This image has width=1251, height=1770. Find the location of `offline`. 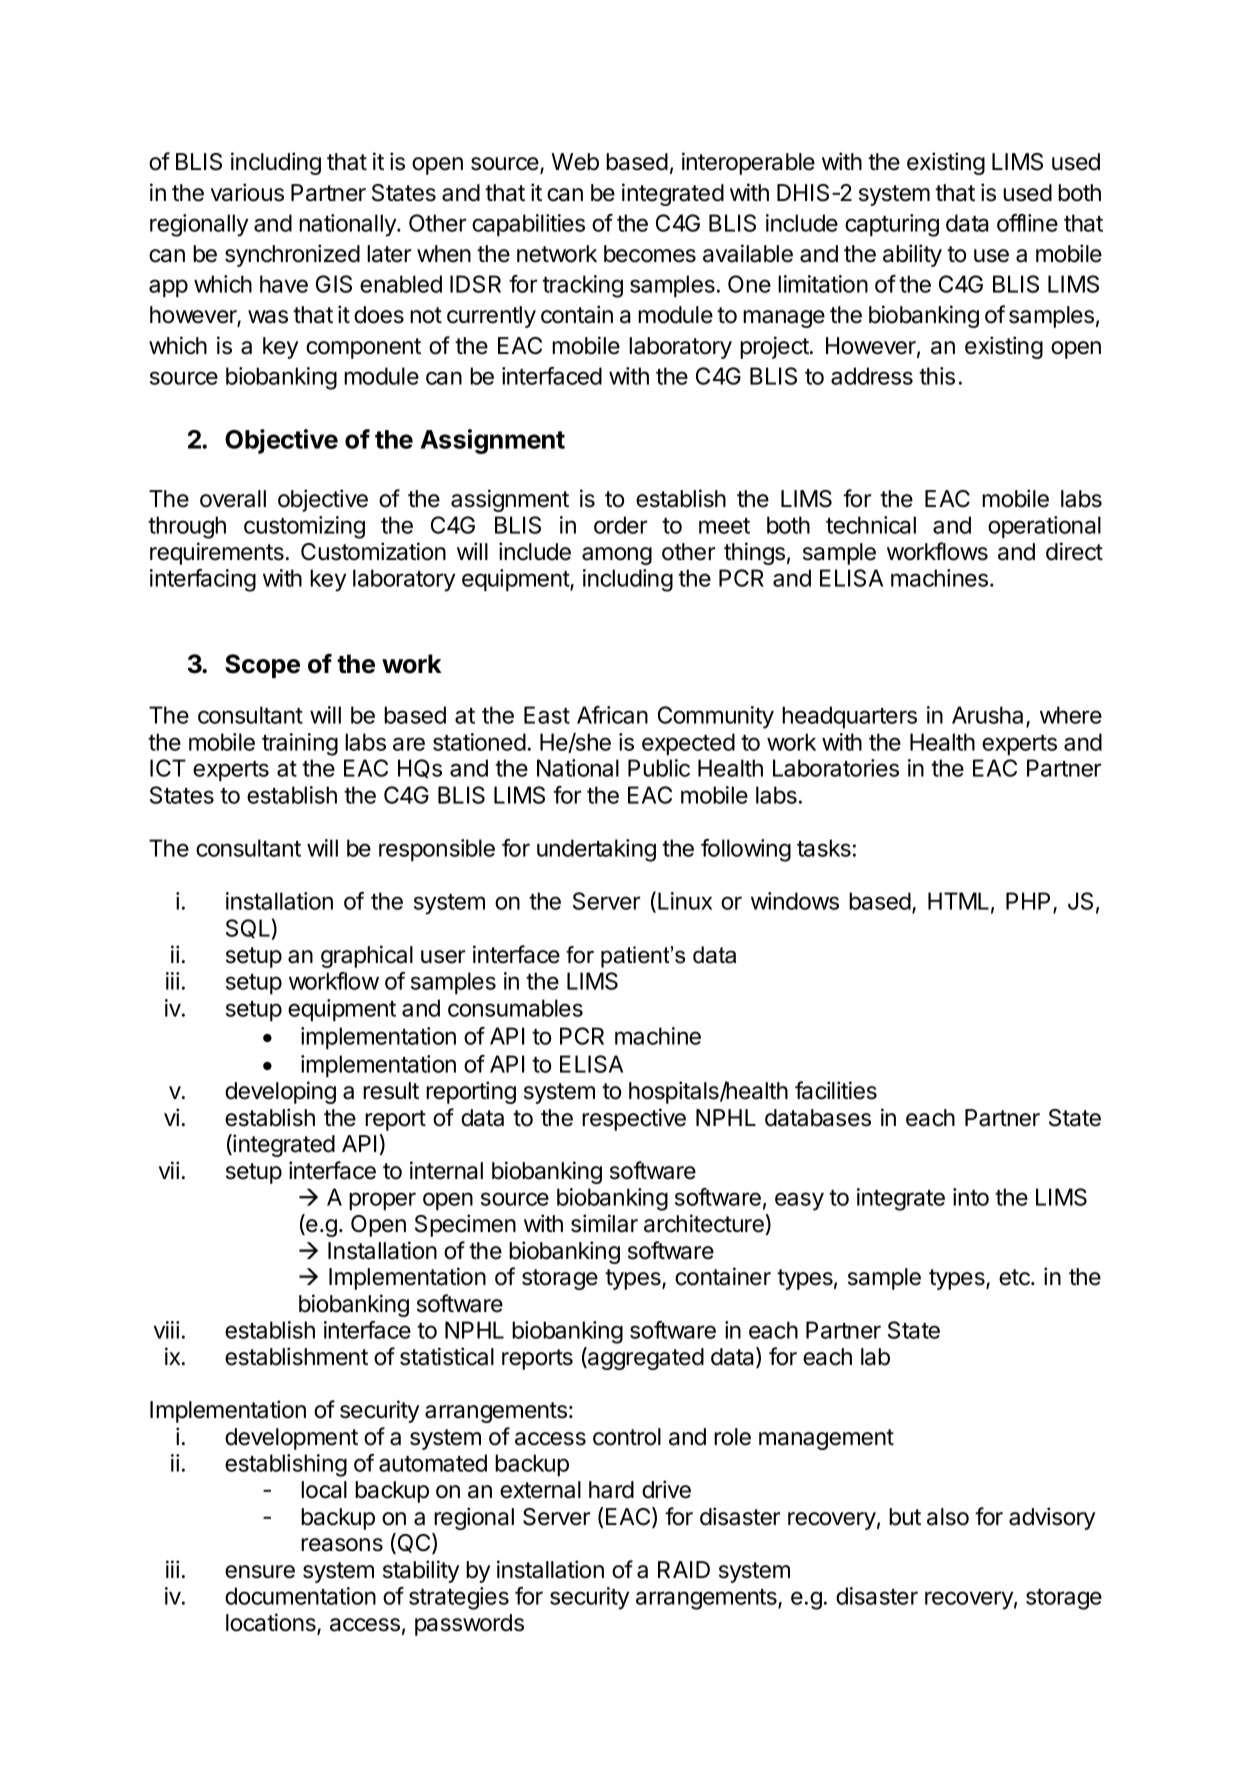

offline is located at coordinates (1027, 223).
